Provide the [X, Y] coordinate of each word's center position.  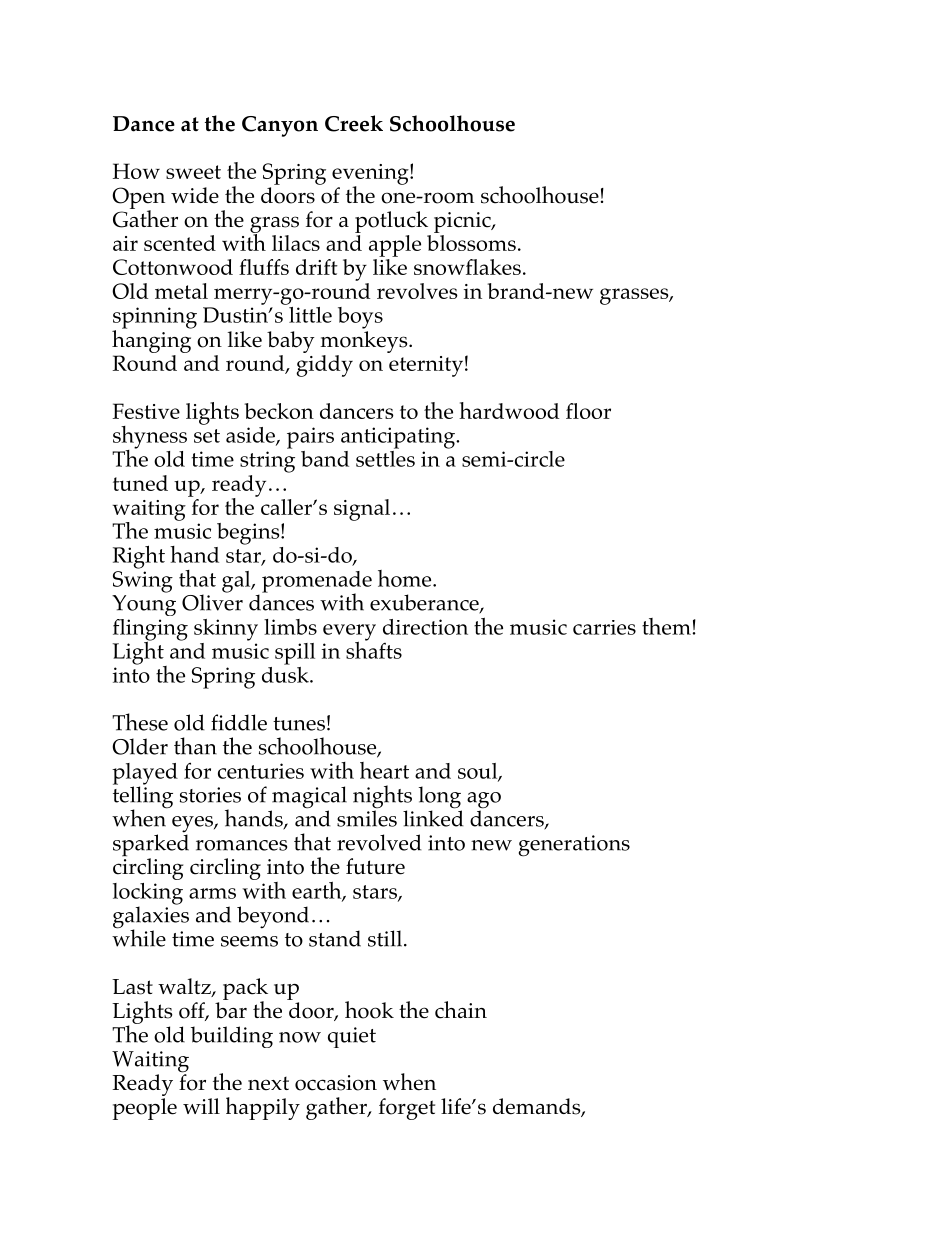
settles [385, 457]
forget [407, 1109]
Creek [354, 123]
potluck [391, 222]
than [195, 746]
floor [588, 411]
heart [384, 770]
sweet [193, 172]
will [201, 1106]
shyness [150, 438]
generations [574, 846]
